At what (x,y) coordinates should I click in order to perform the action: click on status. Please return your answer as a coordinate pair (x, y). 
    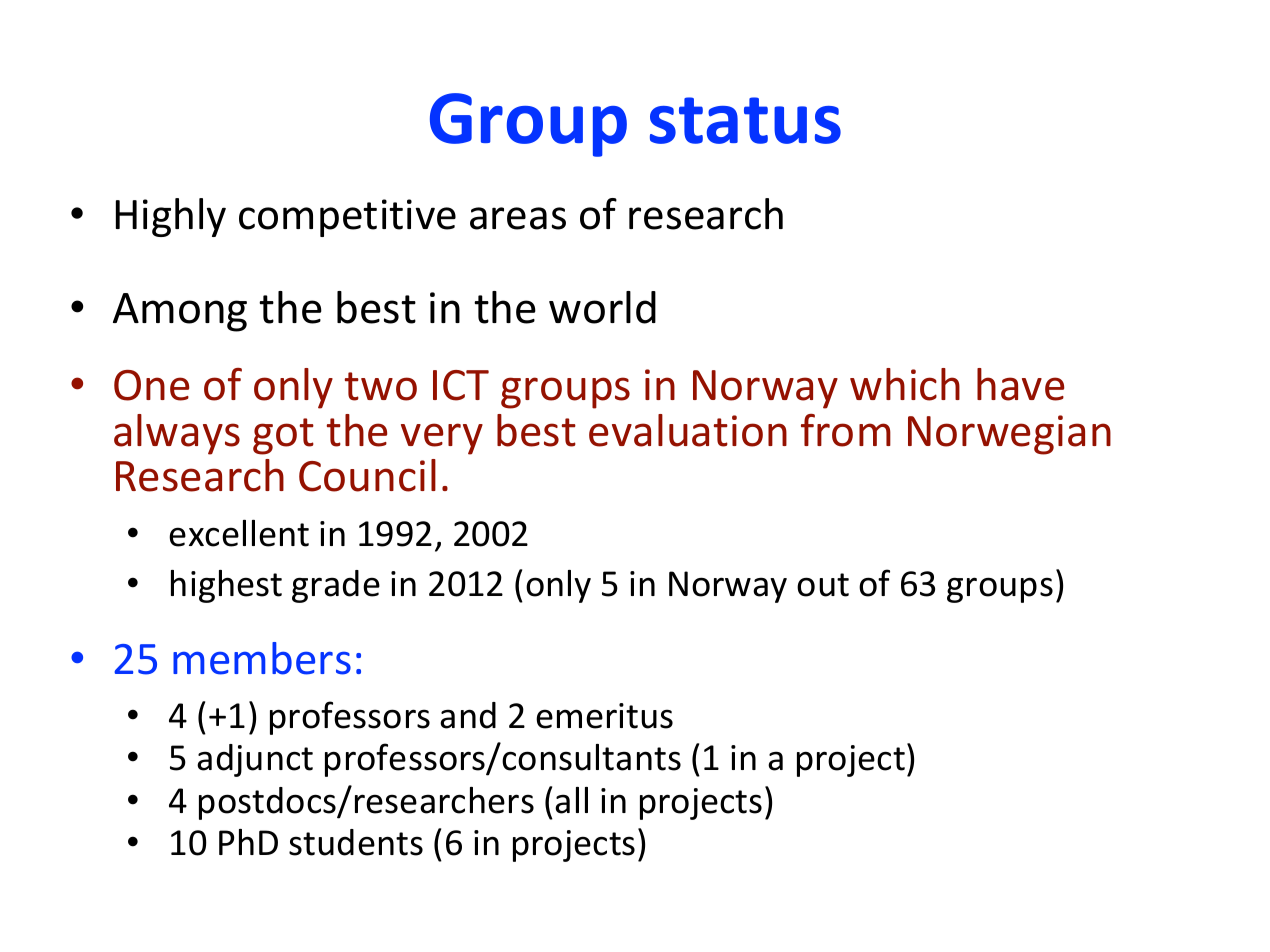
    Looking at the image, I should click on (745, 120).
